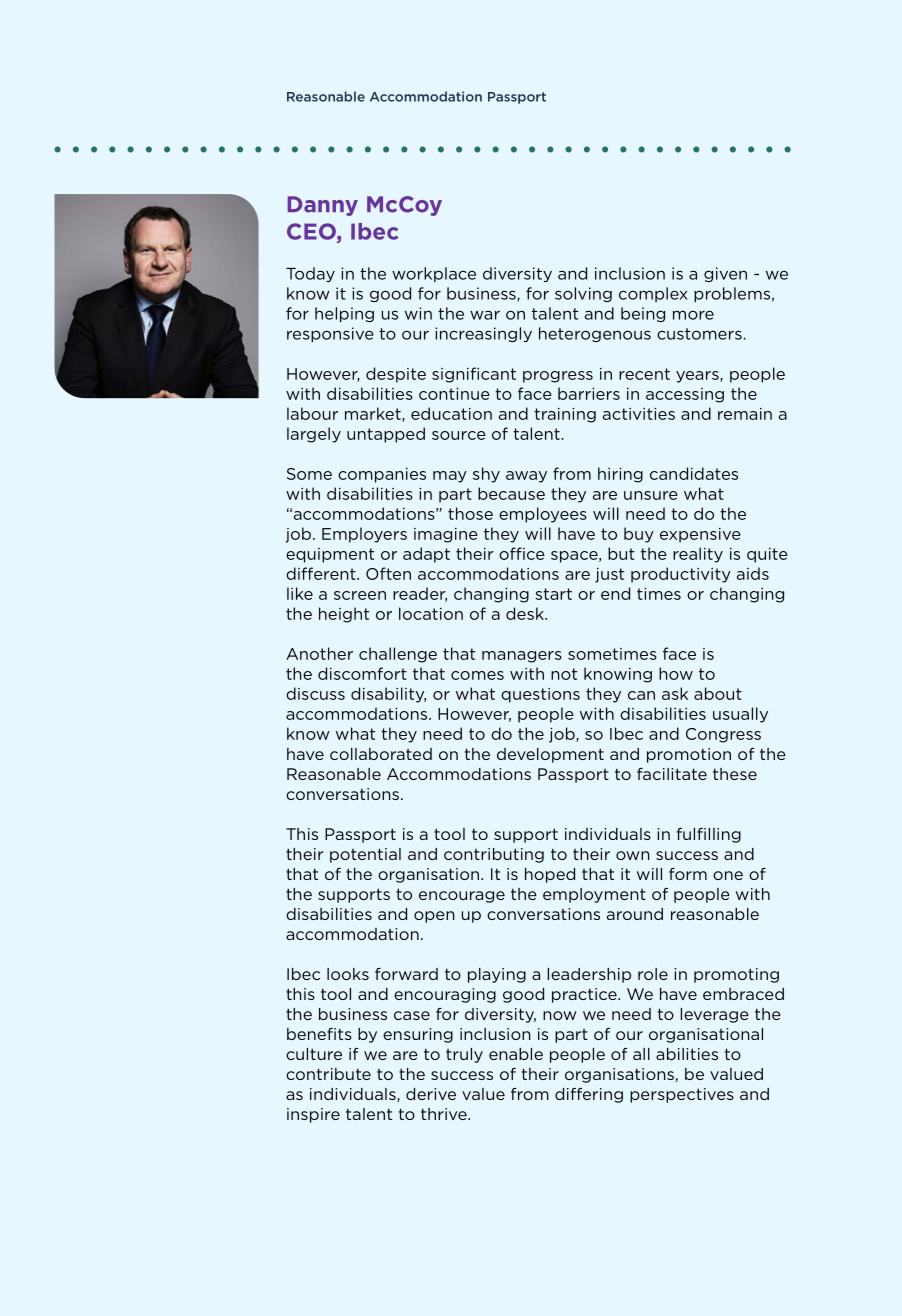 This screenshot has height=1316, width=902. What do you see at coordinates (718, 693) in the screenshot?
I see `about` at bounding box center [718, 693].
